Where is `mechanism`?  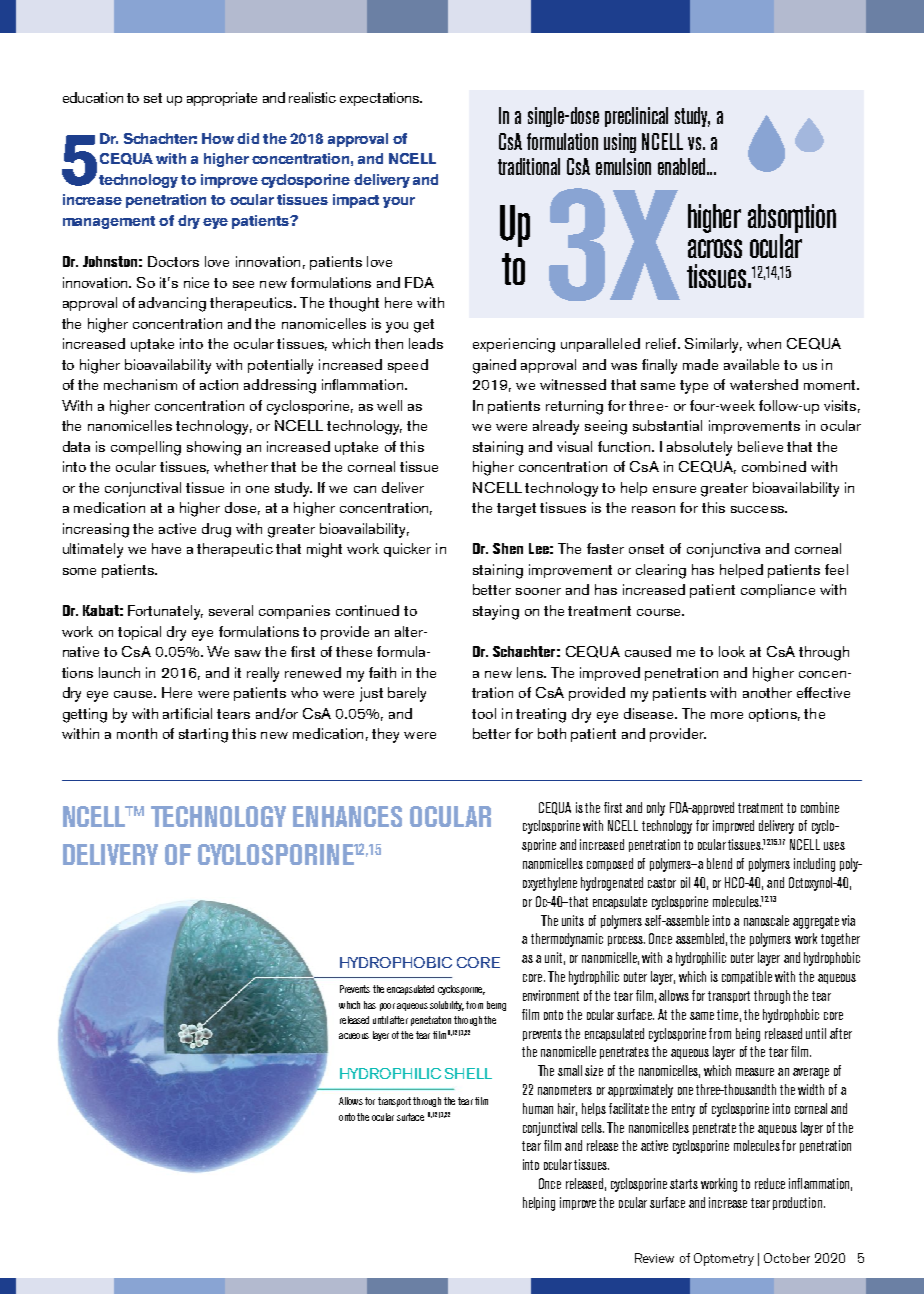 mechanism is located at coordinates (140, 384).
